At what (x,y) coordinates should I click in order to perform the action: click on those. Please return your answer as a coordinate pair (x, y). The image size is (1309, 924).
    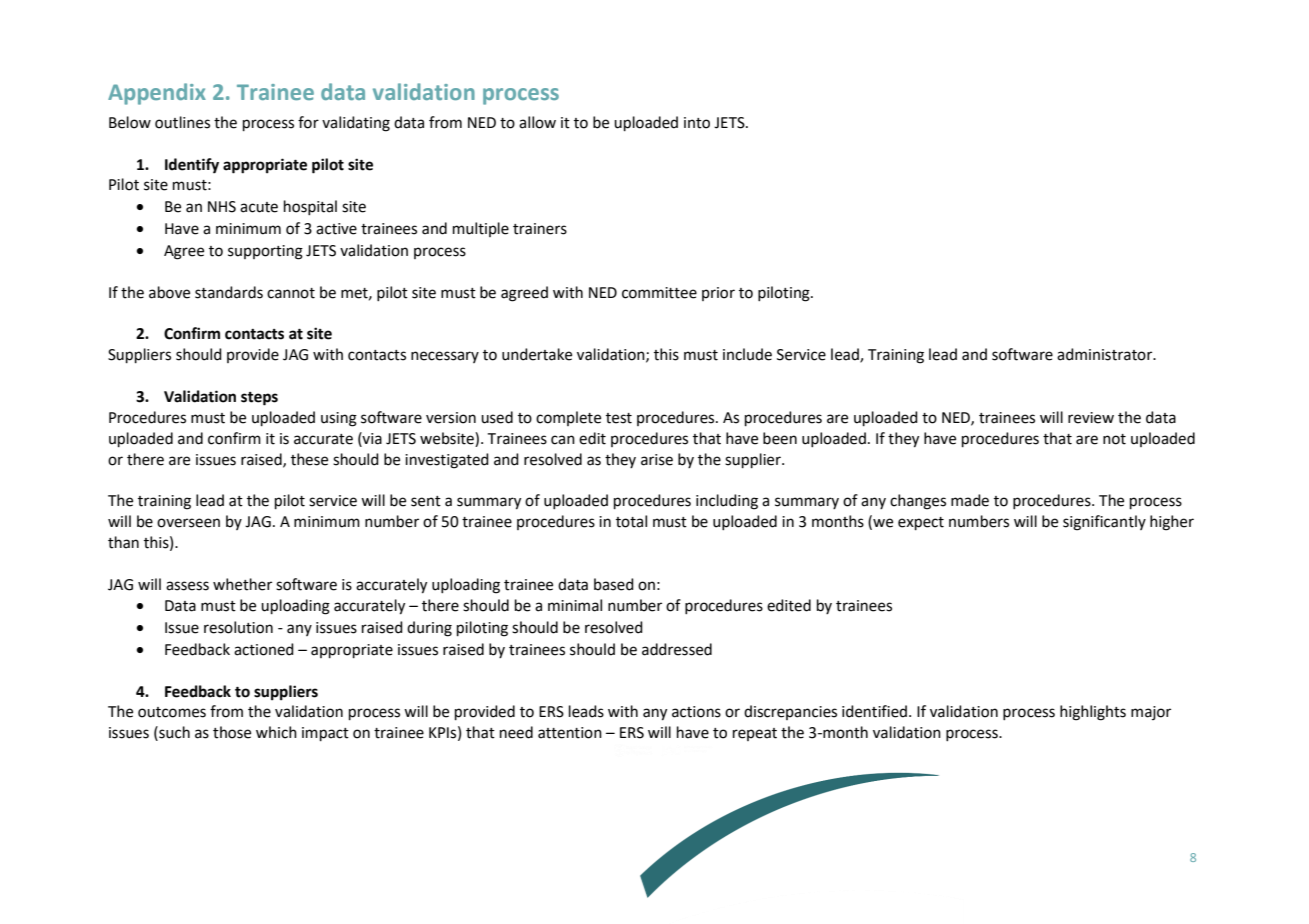
    Looking at the image, I should click on (232, 732).
